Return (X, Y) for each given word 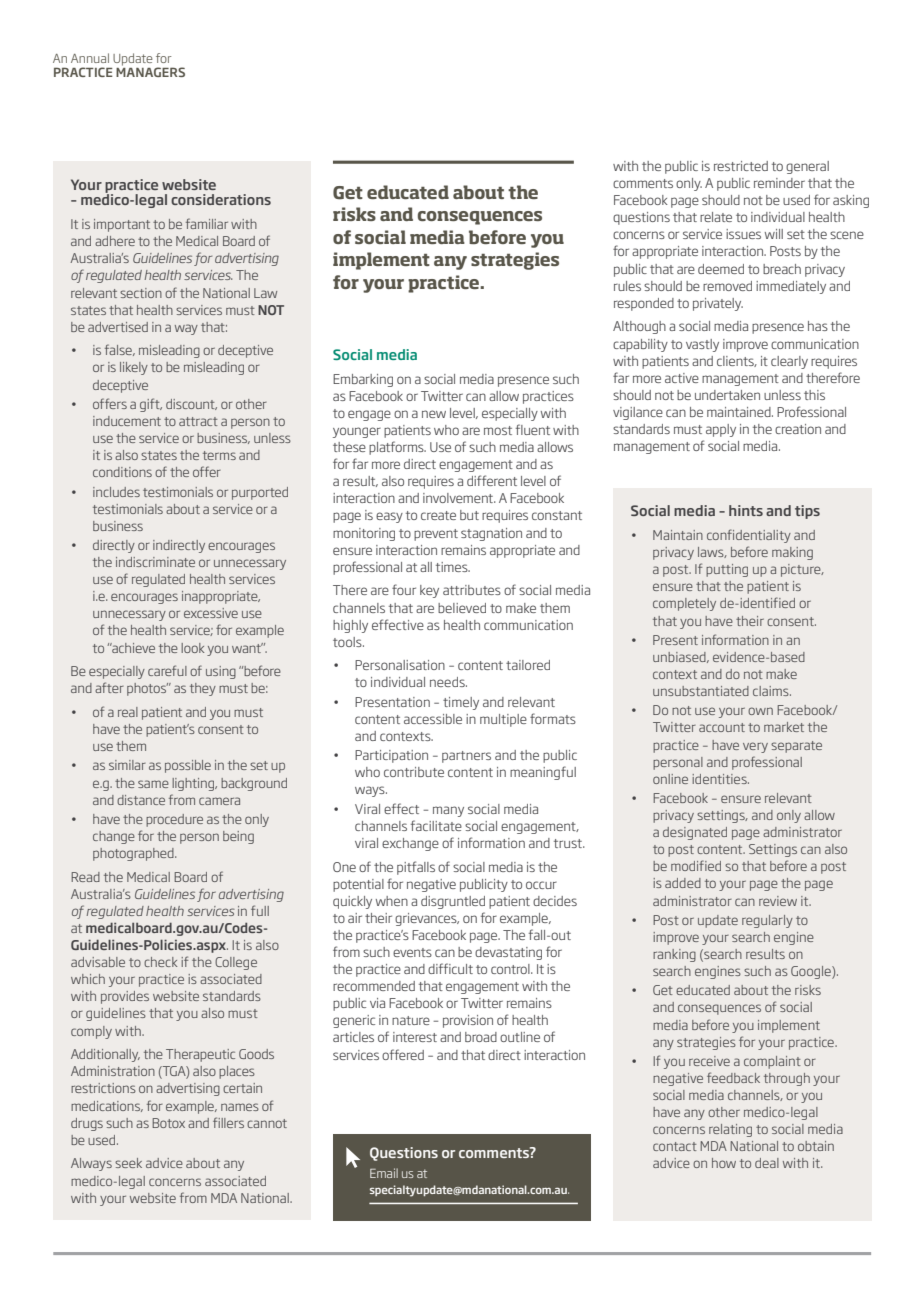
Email (384, 1173)
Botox (168, 1123)
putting (727, 570)
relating (730, 1130)
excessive (211, 613)
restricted (741, 166)
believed (462, 608)
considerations (221, 199)
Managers (150, 72)
